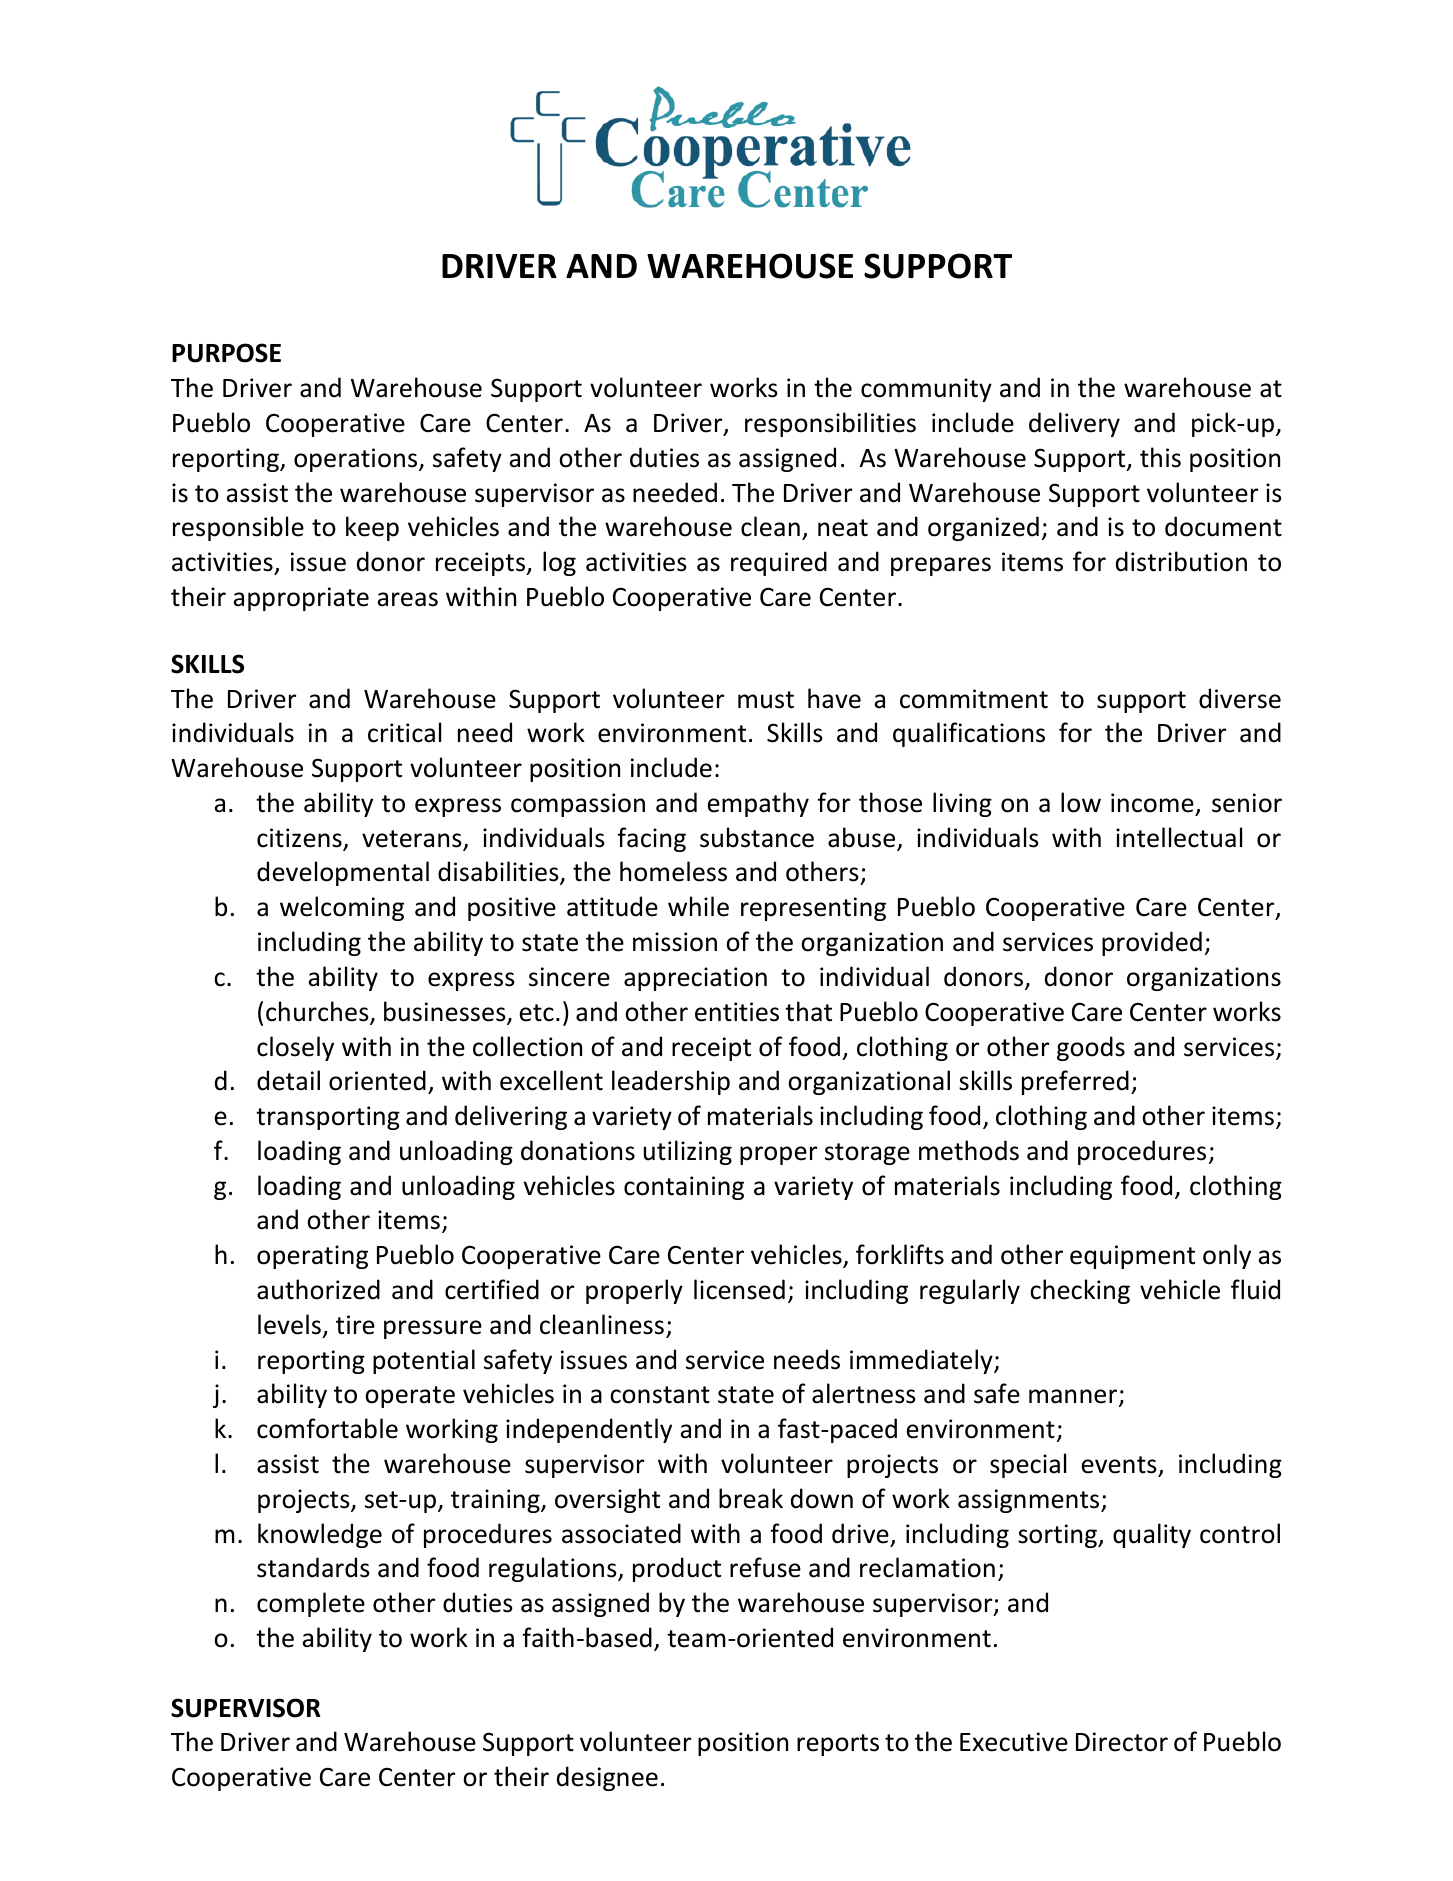 The width and height of the screenshot is (1453, 1881). I want to click on operating, so click(312, 1257).
